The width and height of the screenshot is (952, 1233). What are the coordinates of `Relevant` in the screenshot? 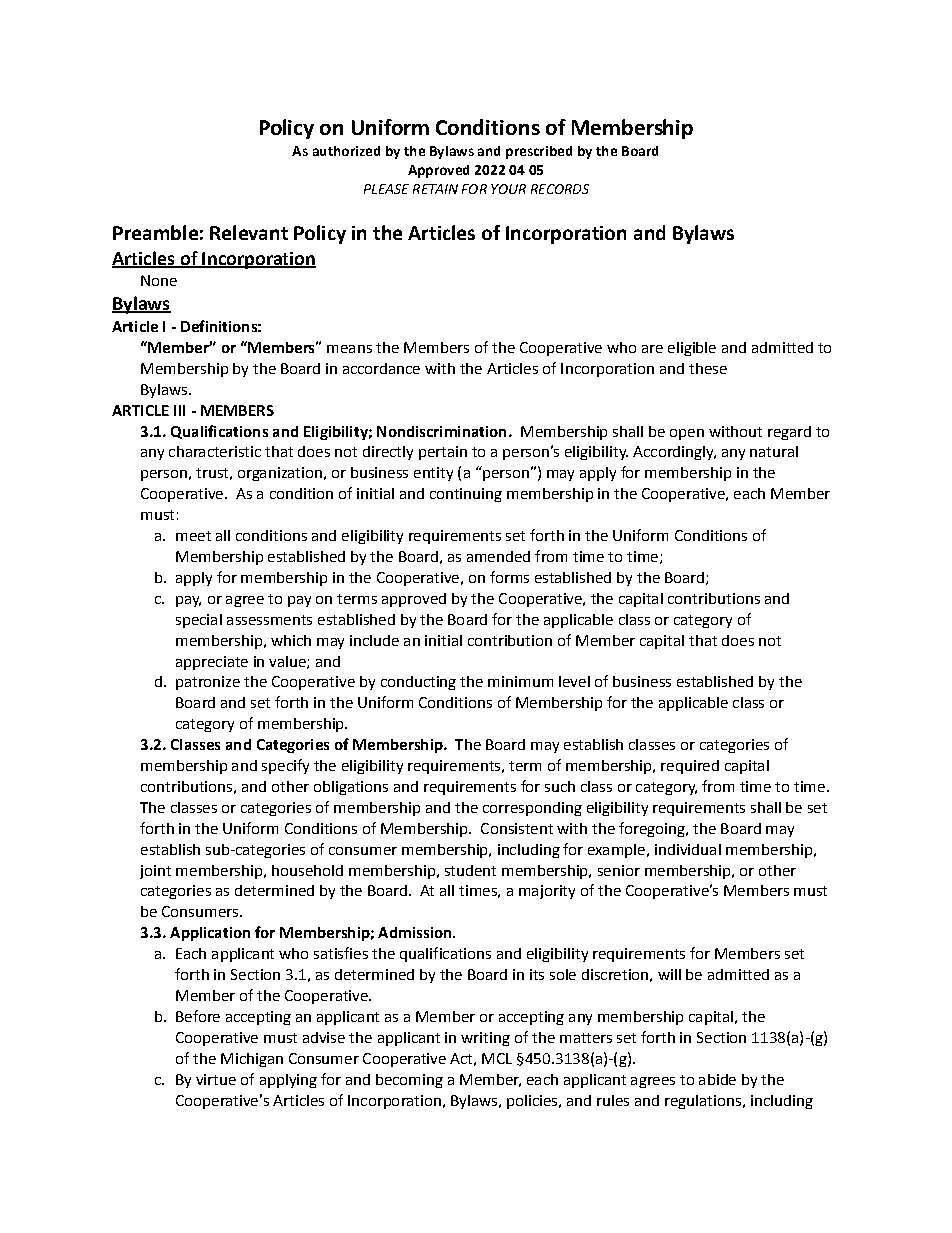 It's located at (249, 232).
